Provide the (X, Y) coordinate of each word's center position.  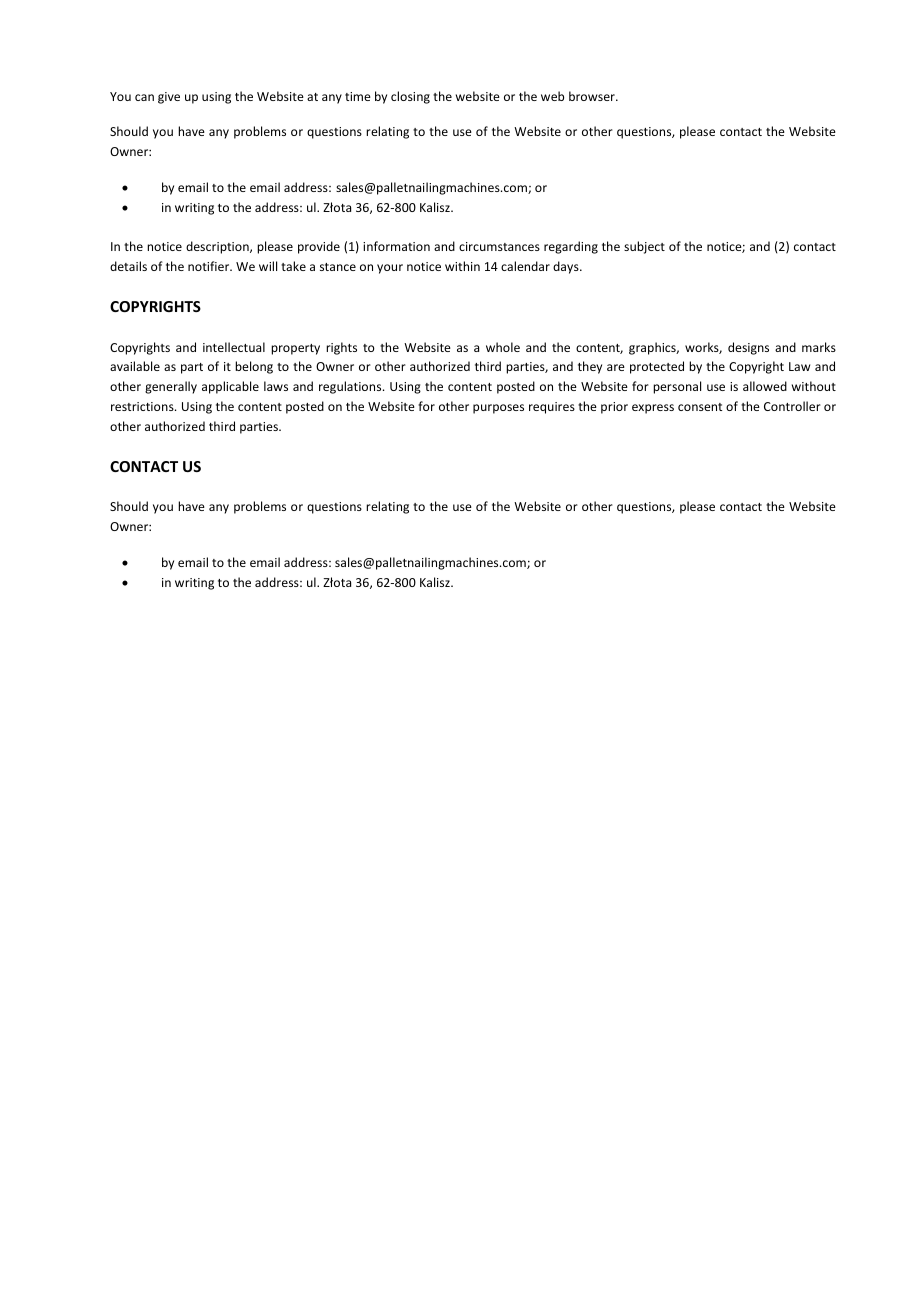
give (169, 98)
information (396, 246)
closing (410, 97)
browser (593, 96)
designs (748, 348)
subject (644, 247)
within (462, 266)
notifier (210, 266)
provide (319, 247)
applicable (230, 387)
